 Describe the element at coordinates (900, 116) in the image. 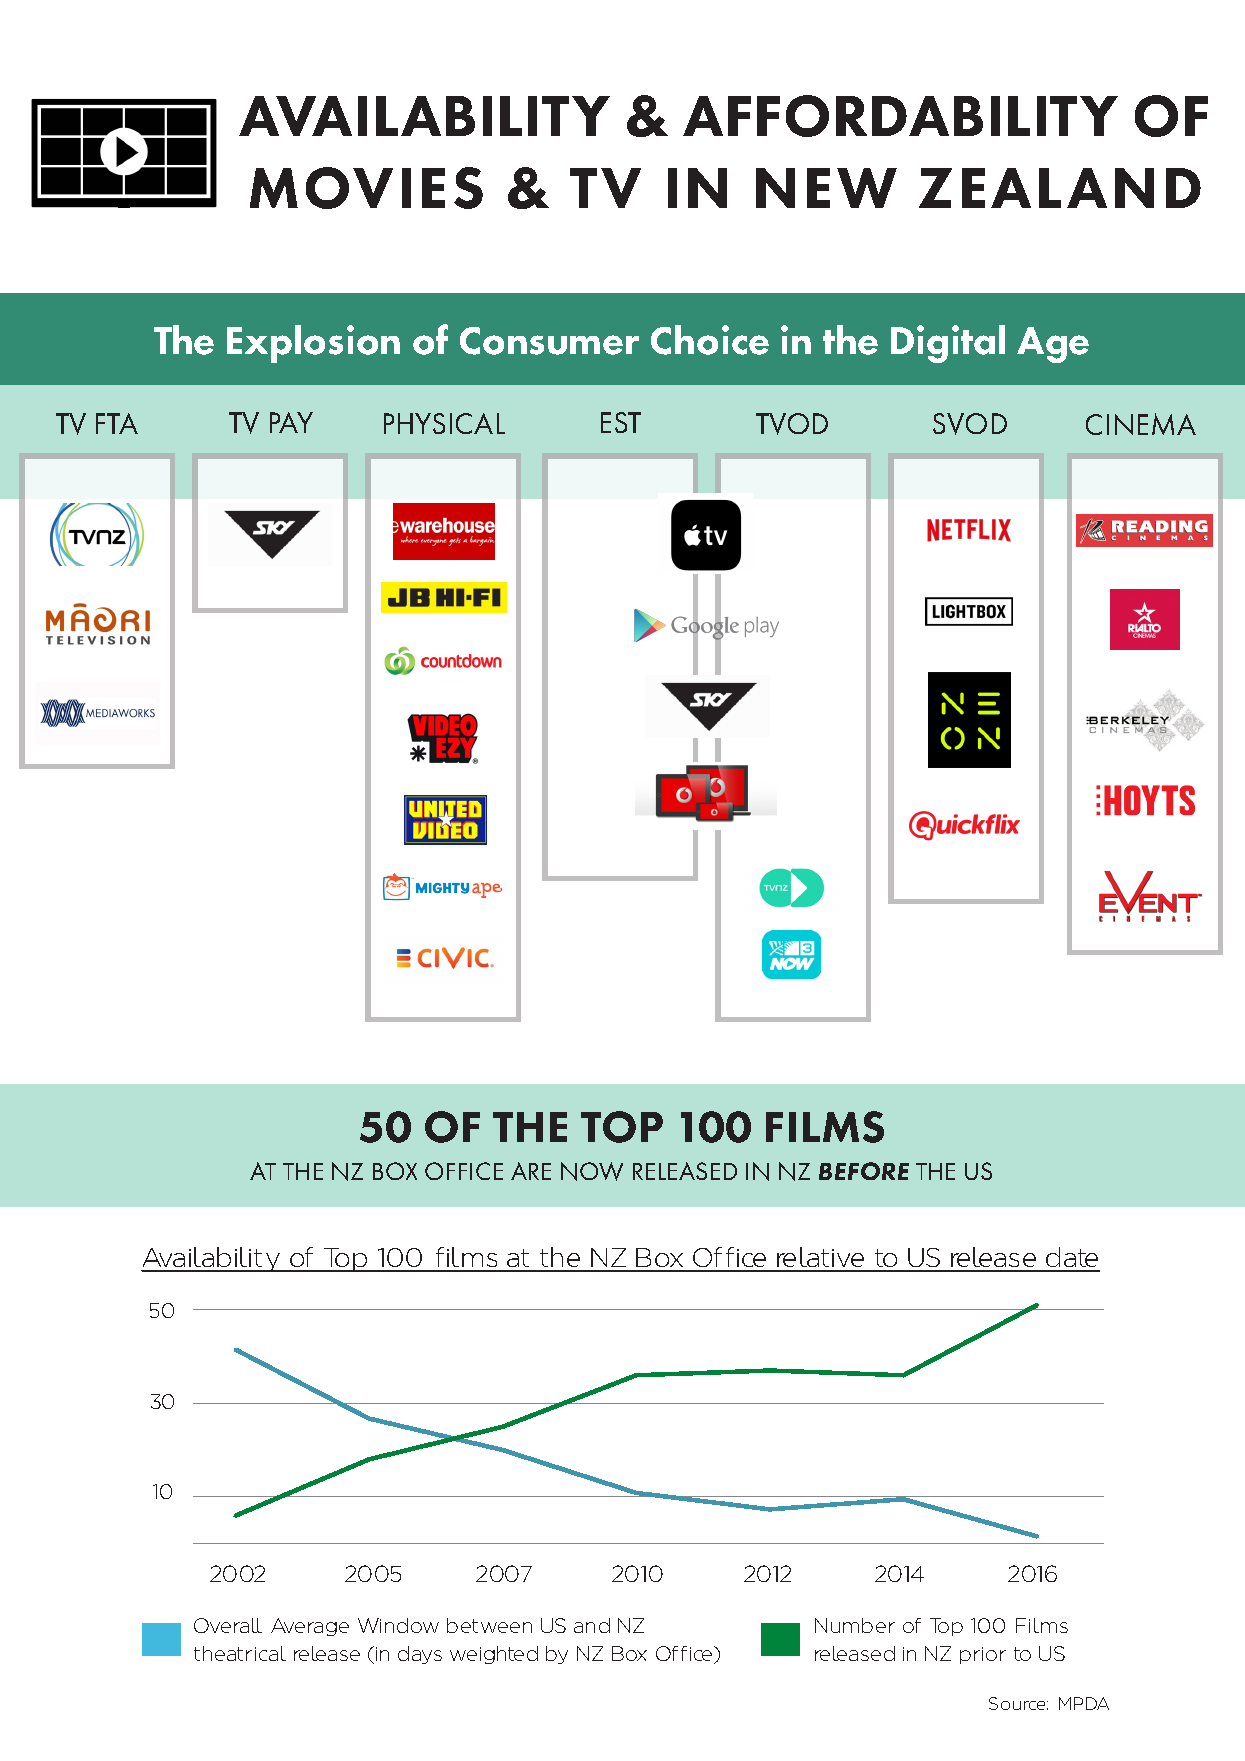

I see `AFFORDABILITY` at that location.
